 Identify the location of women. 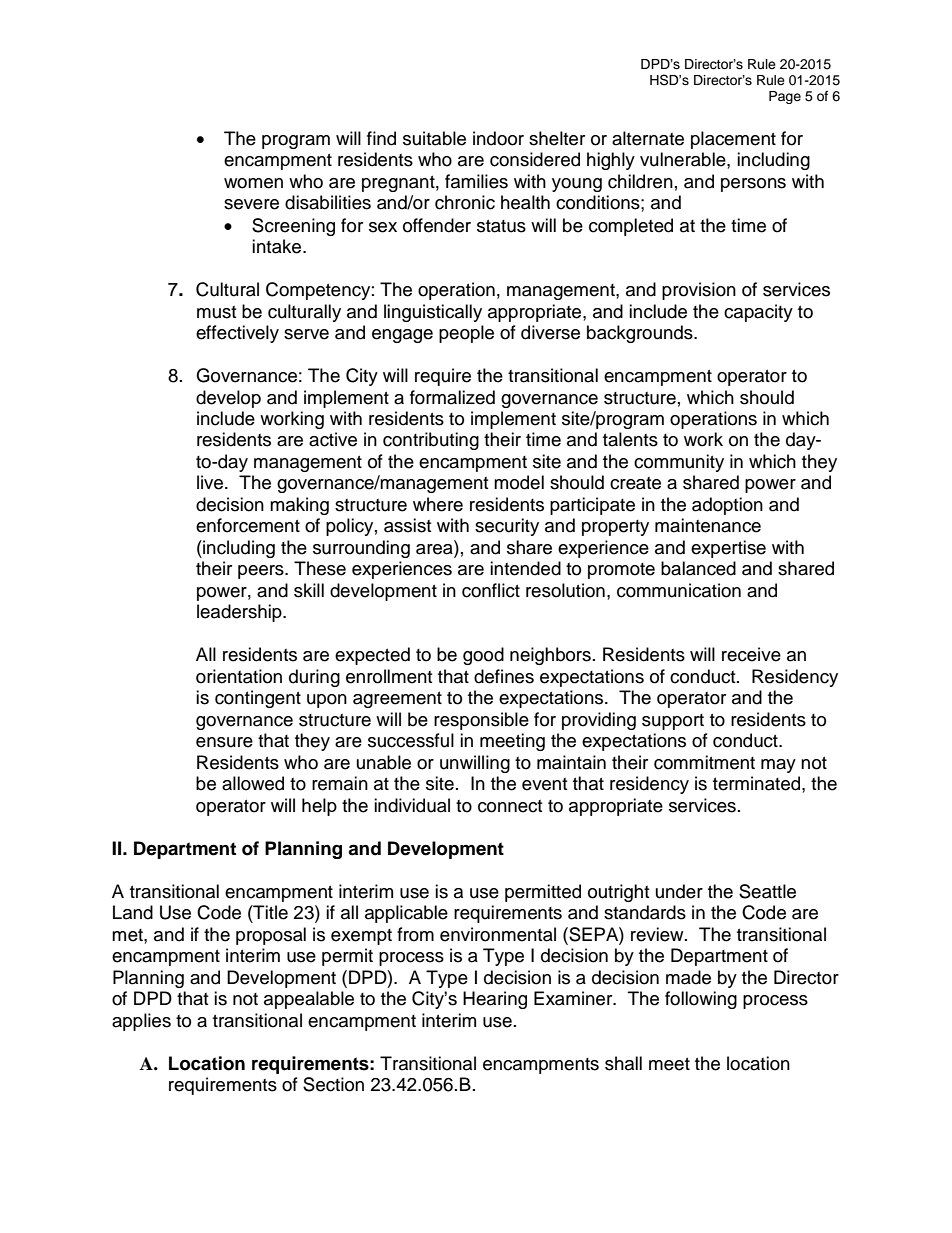
(253, 183).
